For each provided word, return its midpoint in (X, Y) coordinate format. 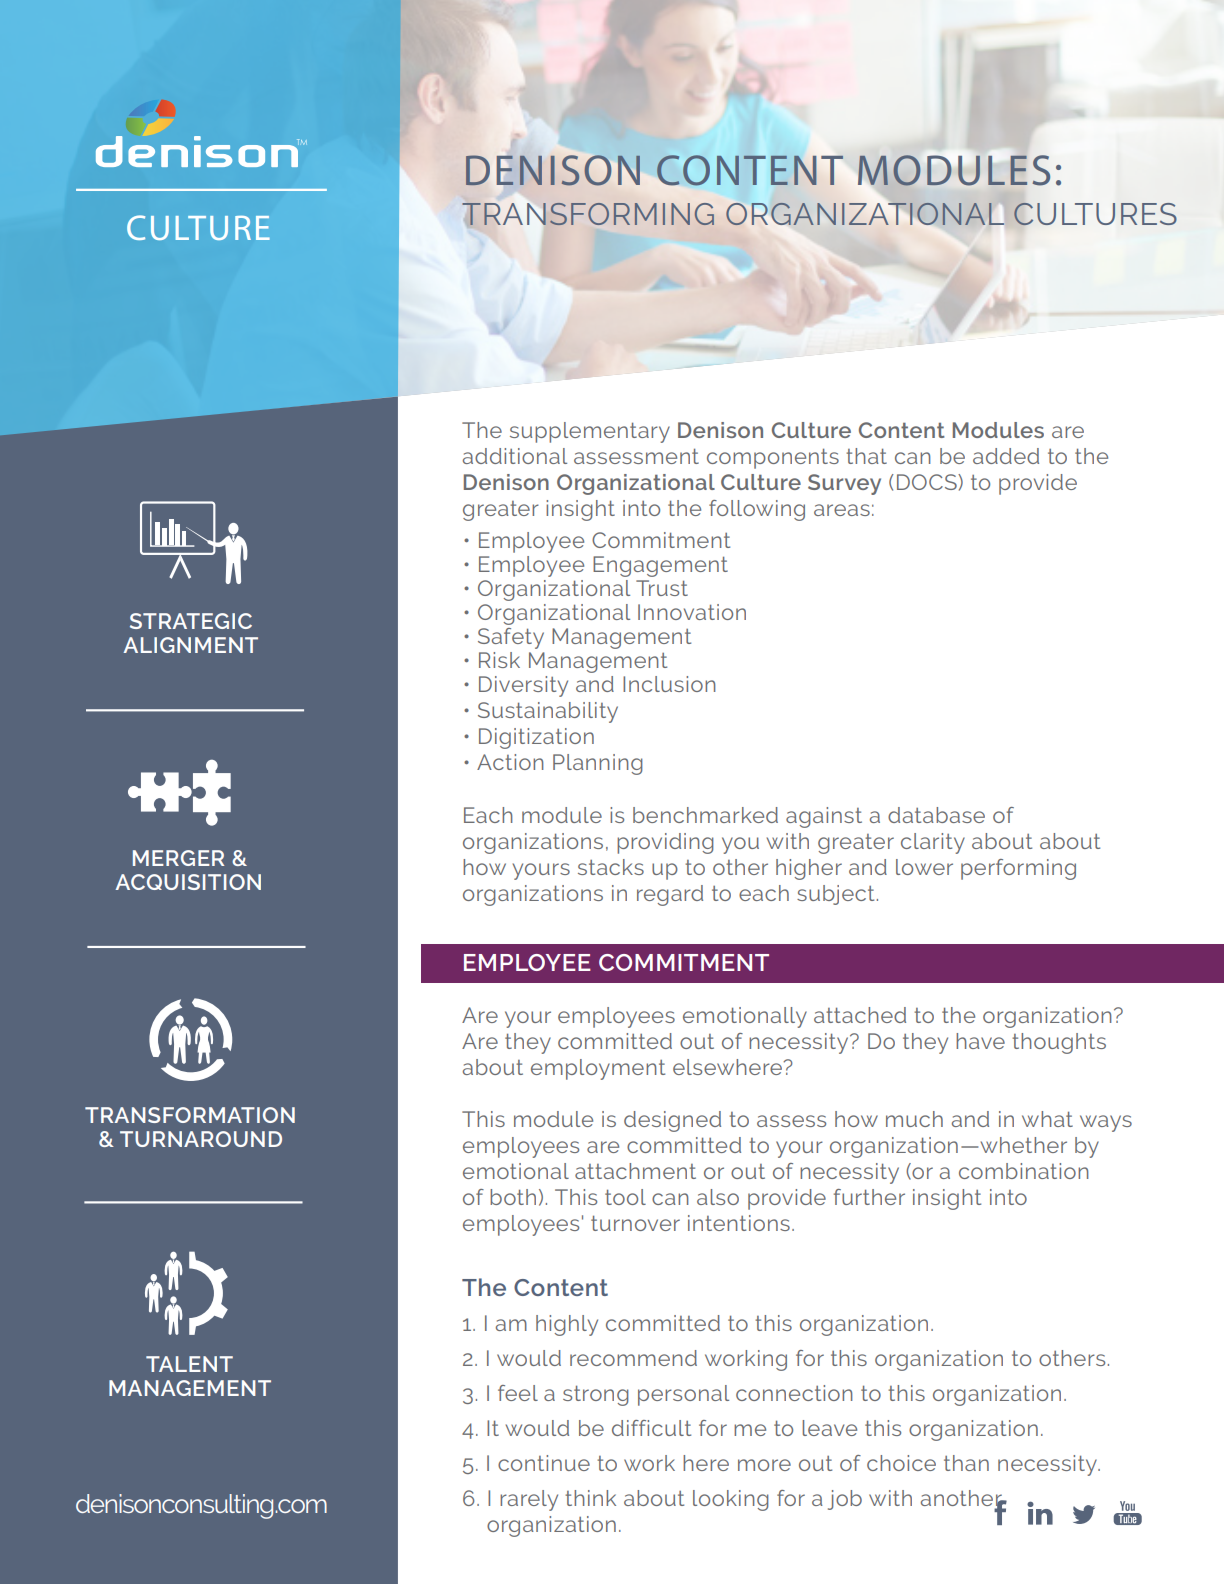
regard (670, 895)
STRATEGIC (191, 621)
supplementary (590, 432)
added (1006, 456)
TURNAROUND (201, 1139)
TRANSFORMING (588, 214)
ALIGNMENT (190, 645)
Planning (598, 764)
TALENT (189, 1364)
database (936, 815)
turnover (635, 1223)
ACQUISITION (188, 882)
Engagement (660, 566)
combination (1024, 1171)
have (980, 1041)
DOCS (928, 482)
